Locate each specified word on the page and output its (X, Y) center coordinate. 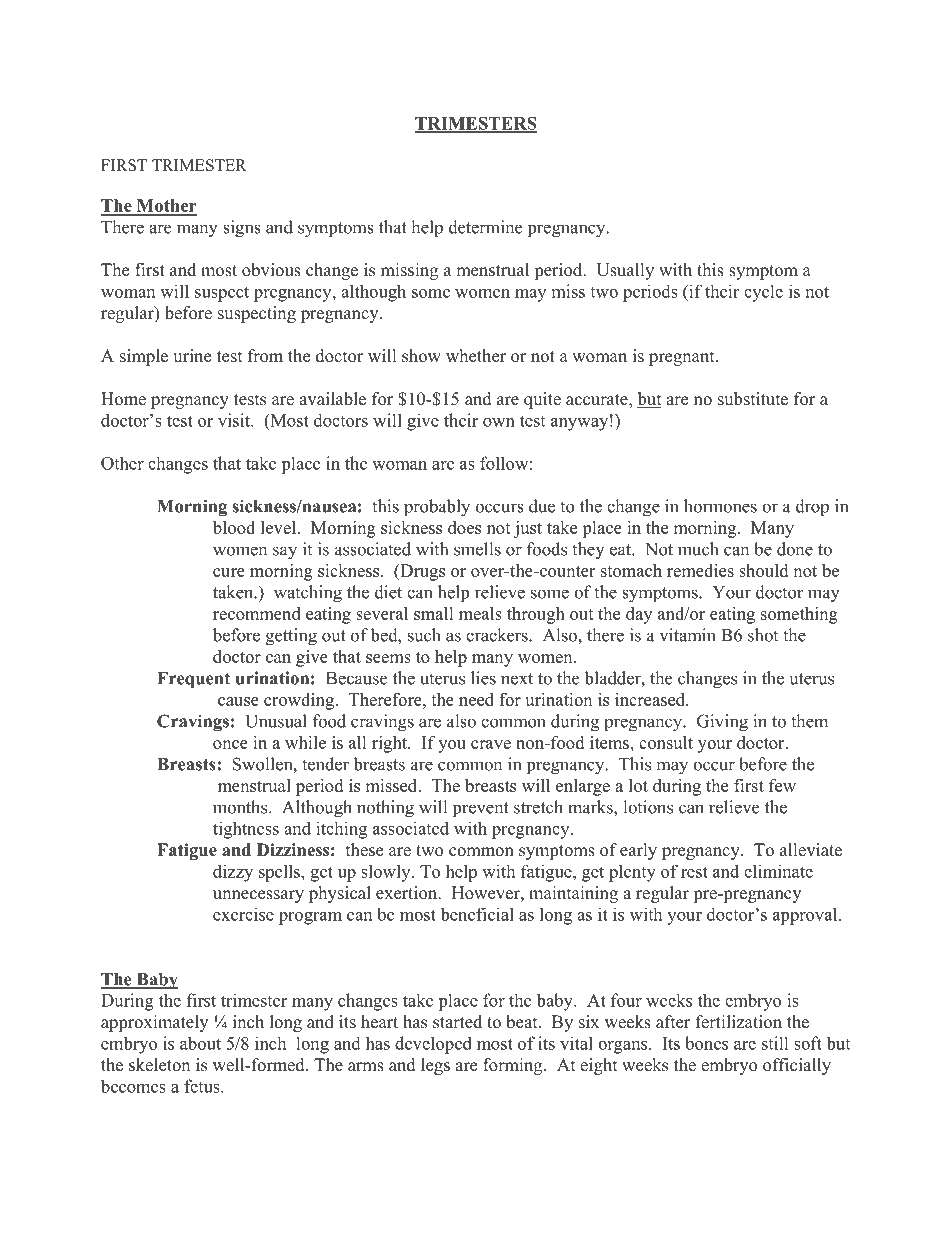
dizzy (233, 873)
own (499, 422)
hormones (720, 506)
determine (485, 227)
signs (242, 229)
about (200, 1043)
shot (763, 635)
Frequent (193, 680)
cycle (763, 293)
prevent (481, 810)
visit (235, 420)
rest (694, 872)
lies (483, 678)
